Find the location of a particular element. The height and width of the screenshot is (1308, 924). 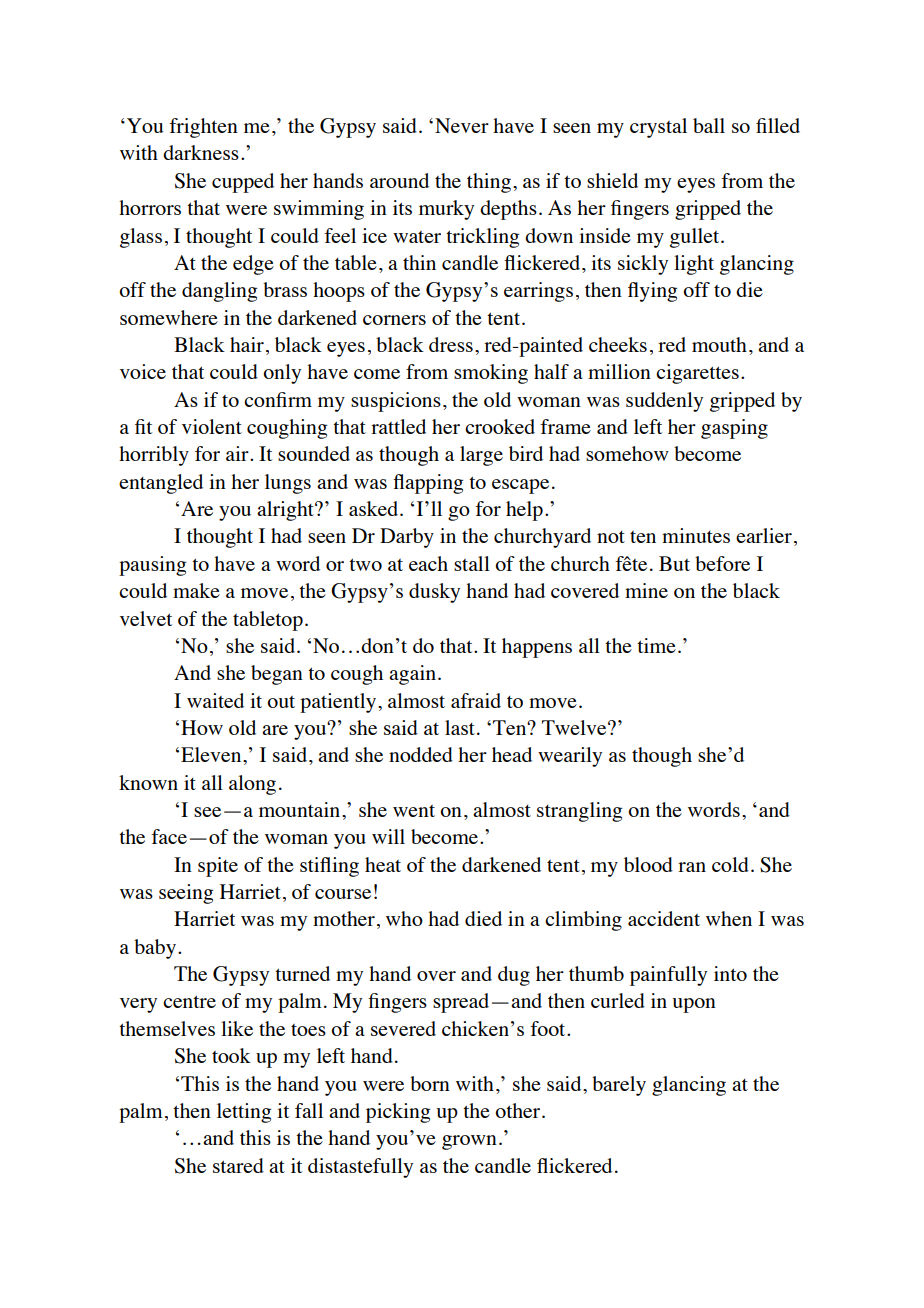

smoking is located at coordinates (491, 374).
